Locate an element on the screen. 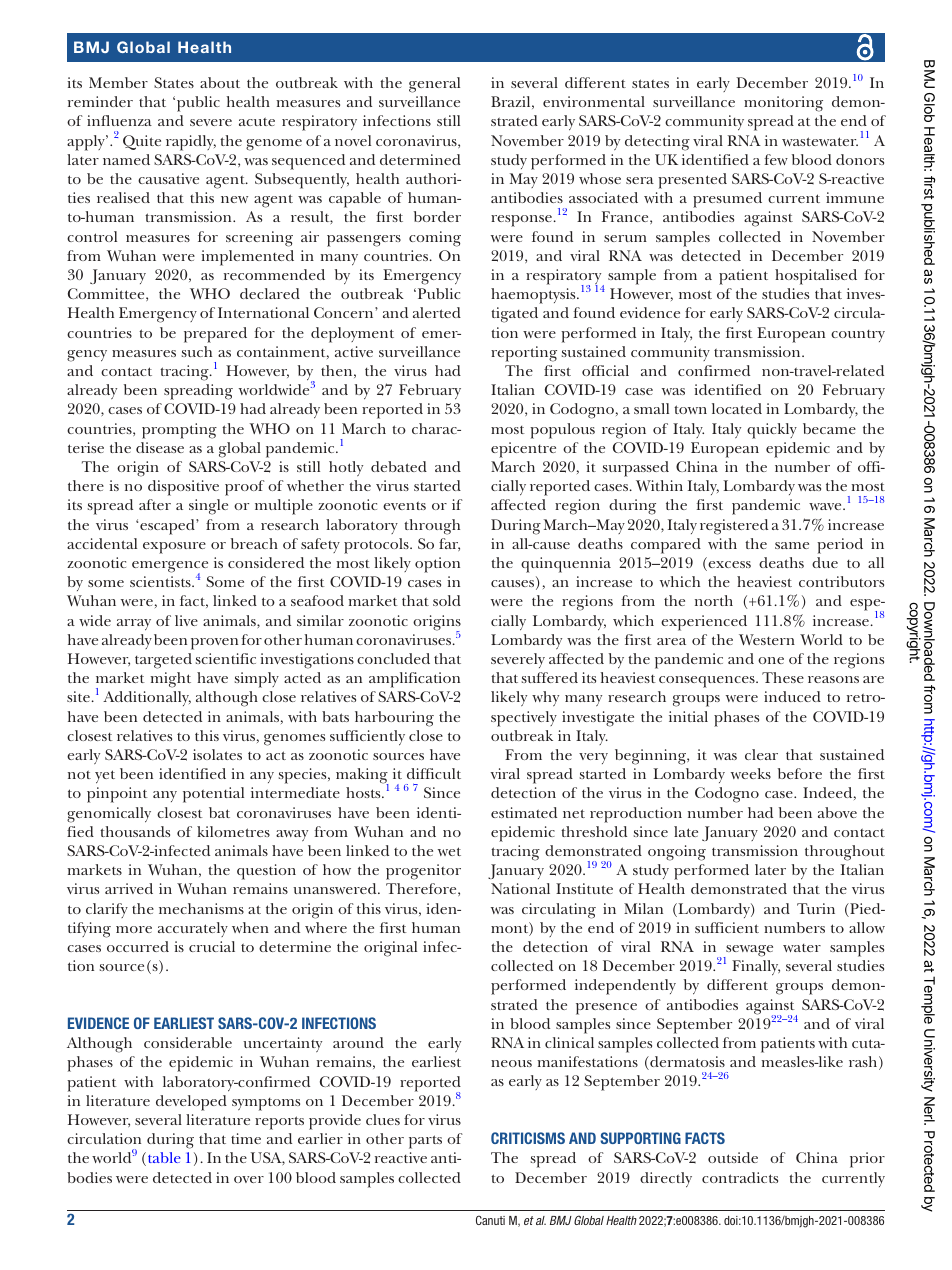 The image size is (952, 1270). general is located at coordinates (434, 85).
